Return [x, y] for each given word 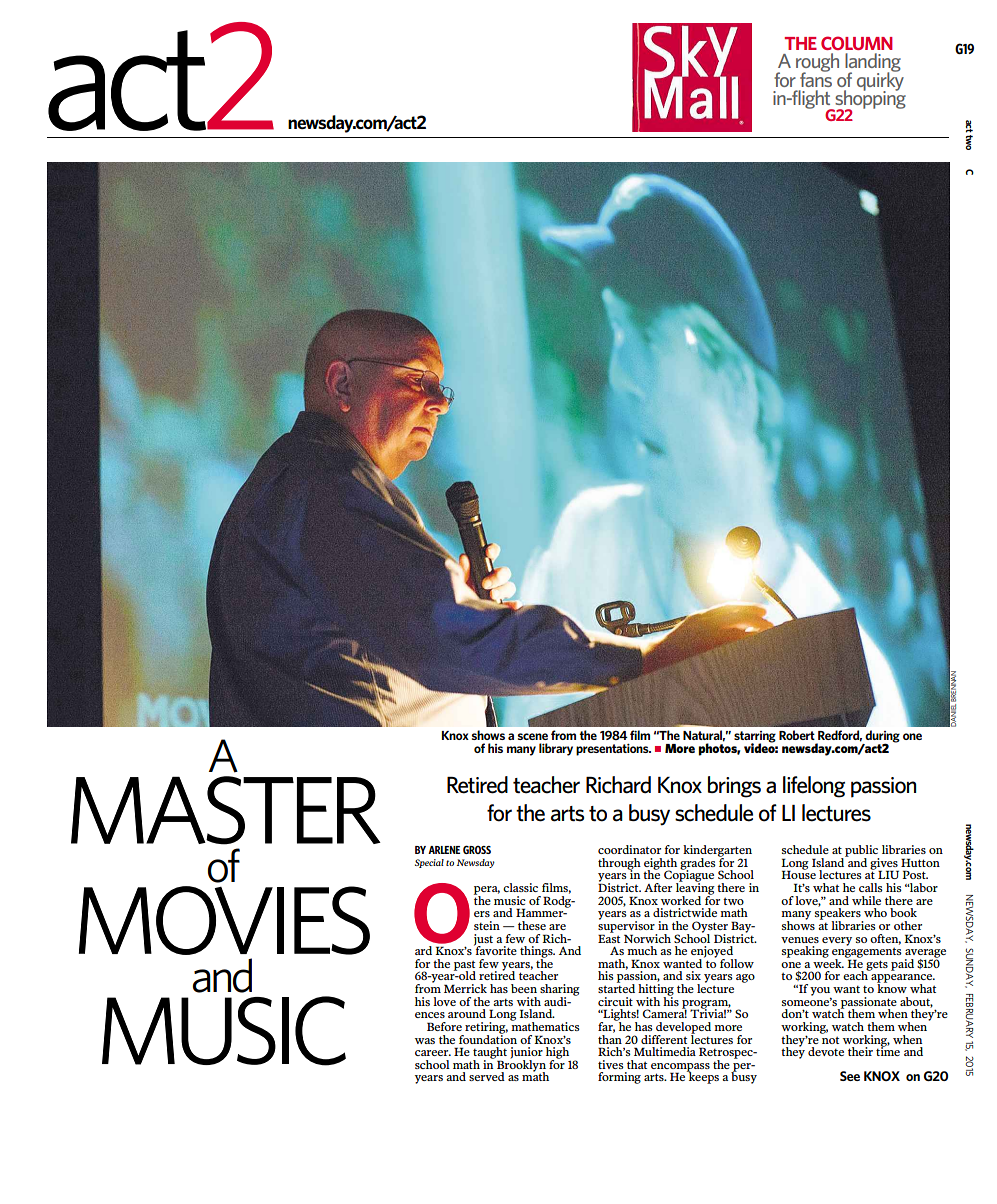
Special [429, 863]
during [882, 737]
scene [533, 736]
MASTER [226, 810]
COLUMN [857, 43]
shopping [869, 99]
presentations [613, 750]
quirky [880, 81]
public [861, 852]
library [556, 749]
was [425, 1041]
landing [873, 63]
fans [816, 78]
